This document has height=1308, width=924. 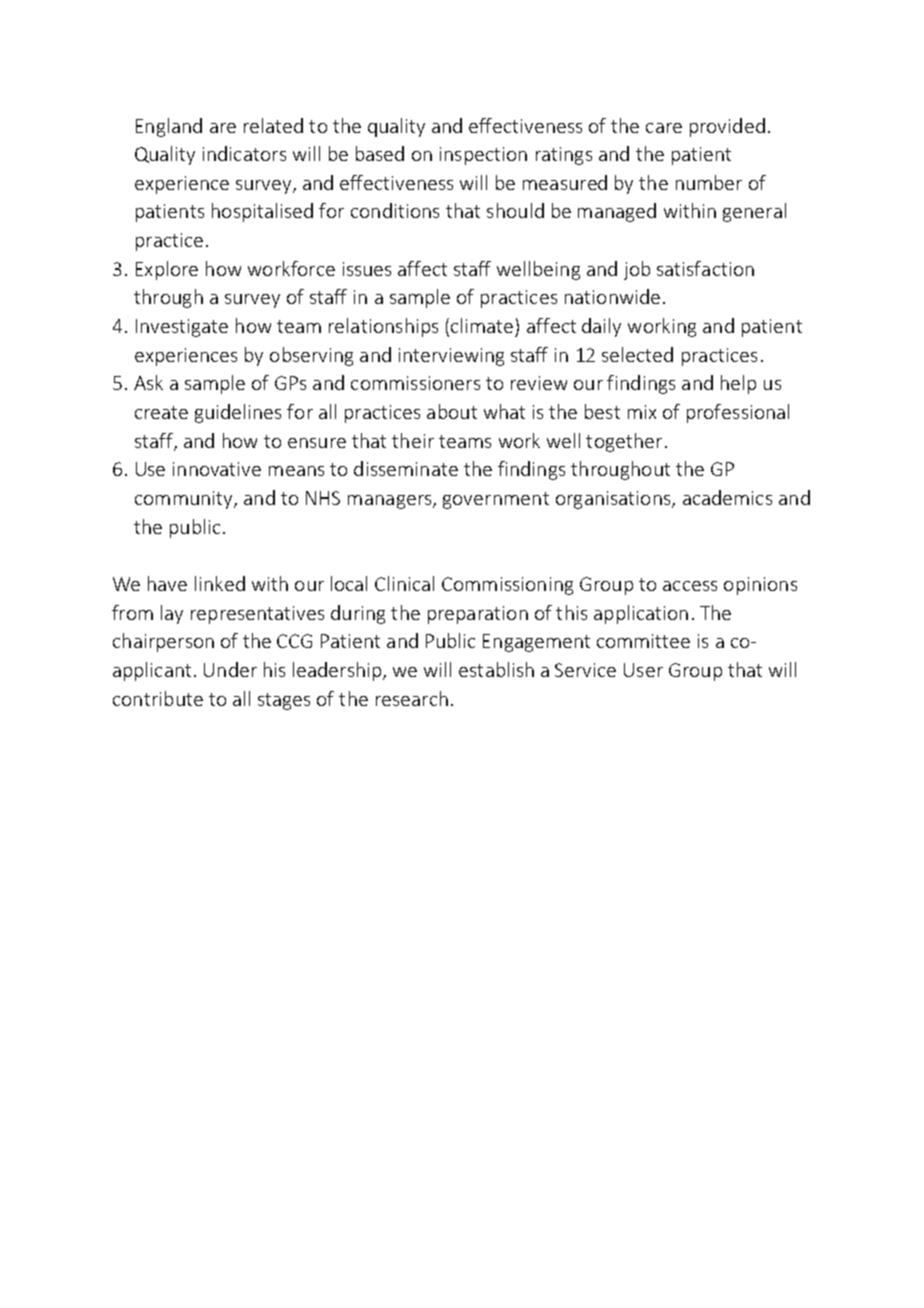 What do you see at coordinates (642, 412) in the document?
I see `mix` at bounding box center [642, 412].
